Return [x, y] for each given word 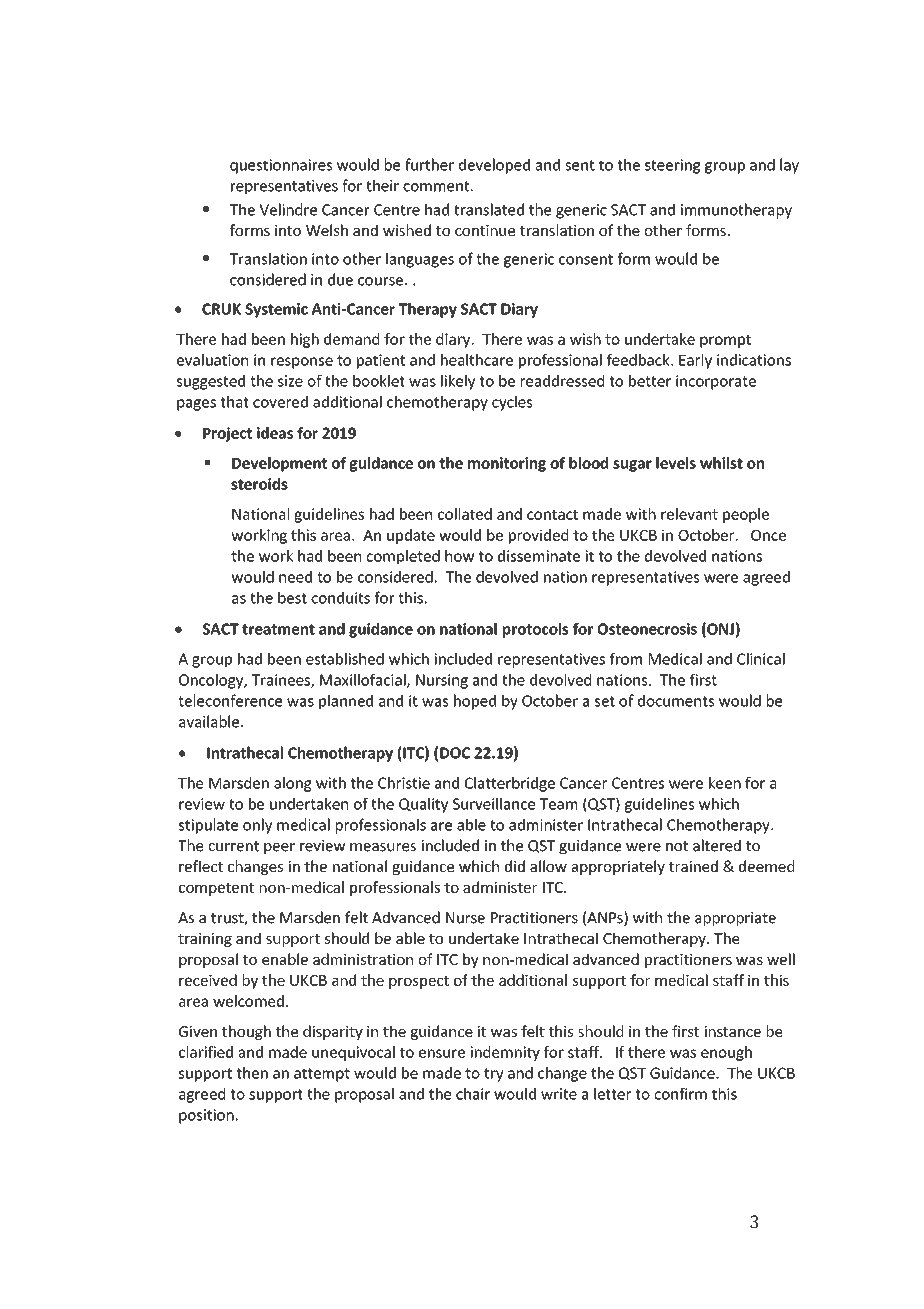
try [494, 1075]
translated [489, 209]
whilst [721, 463]
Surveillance [494, 804]
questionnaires [281, 166]
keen [725, 783]
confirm [680, 1094]
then [252, 1073]
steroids [259, 484]
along [293, 784]
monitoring [507, 464]
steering [672, 166]
